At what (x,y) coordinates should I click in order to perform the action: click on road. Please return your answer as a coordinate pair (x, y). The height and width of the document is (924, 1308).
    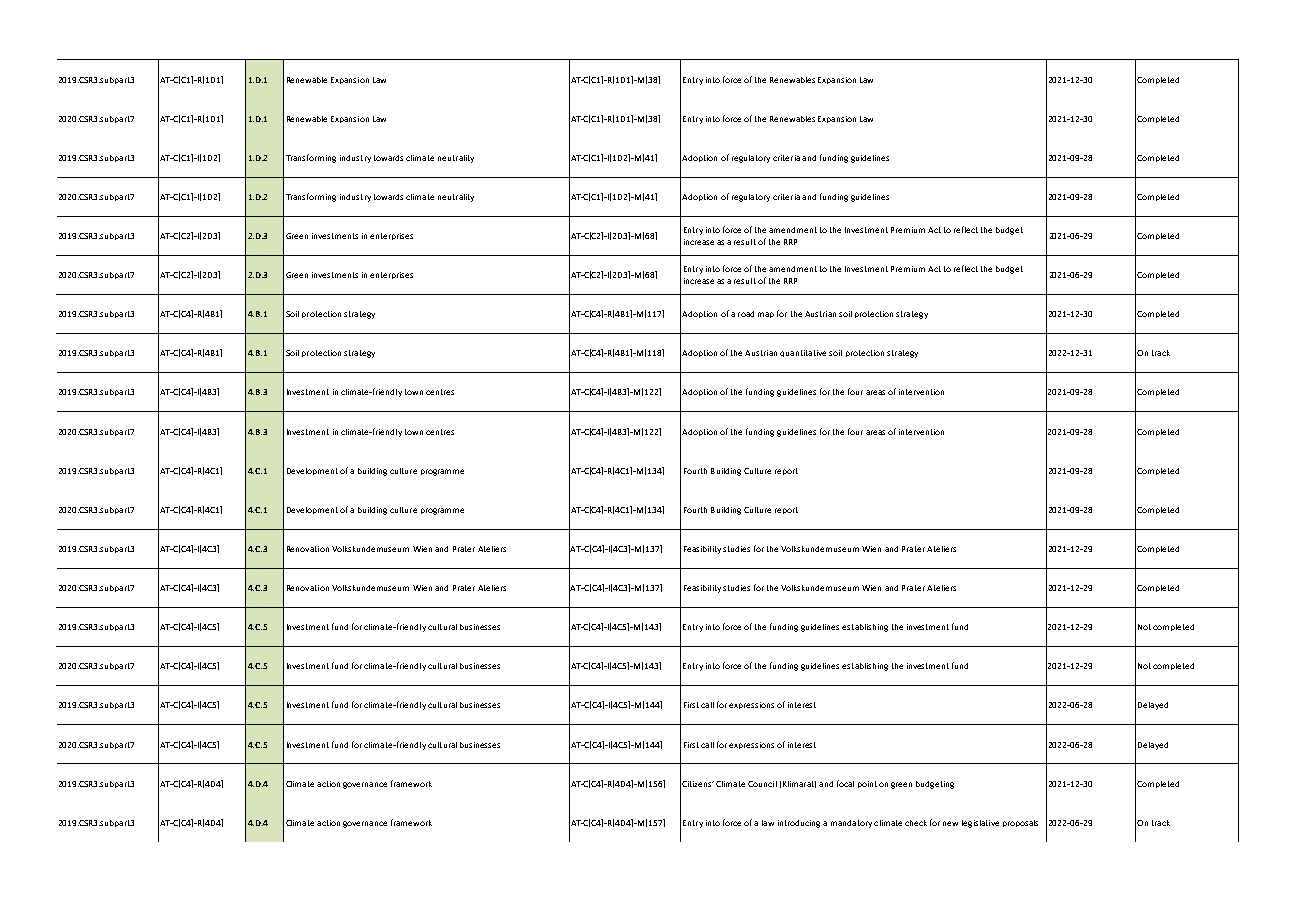
    Looking at the image, I should click on (746, 314).
